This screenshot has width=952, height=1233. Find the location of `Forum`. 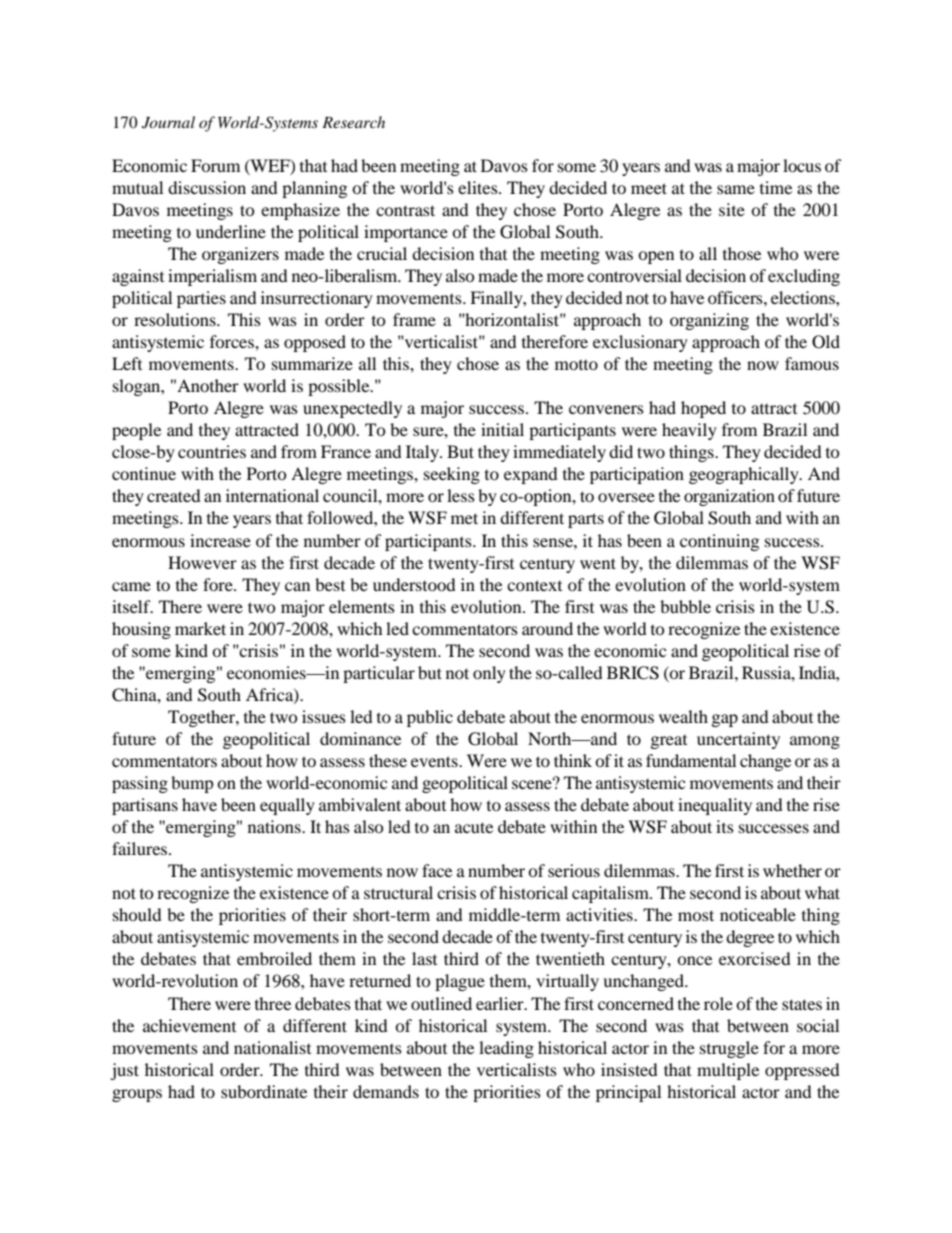

Forum is located at coordinates (215, 165).
